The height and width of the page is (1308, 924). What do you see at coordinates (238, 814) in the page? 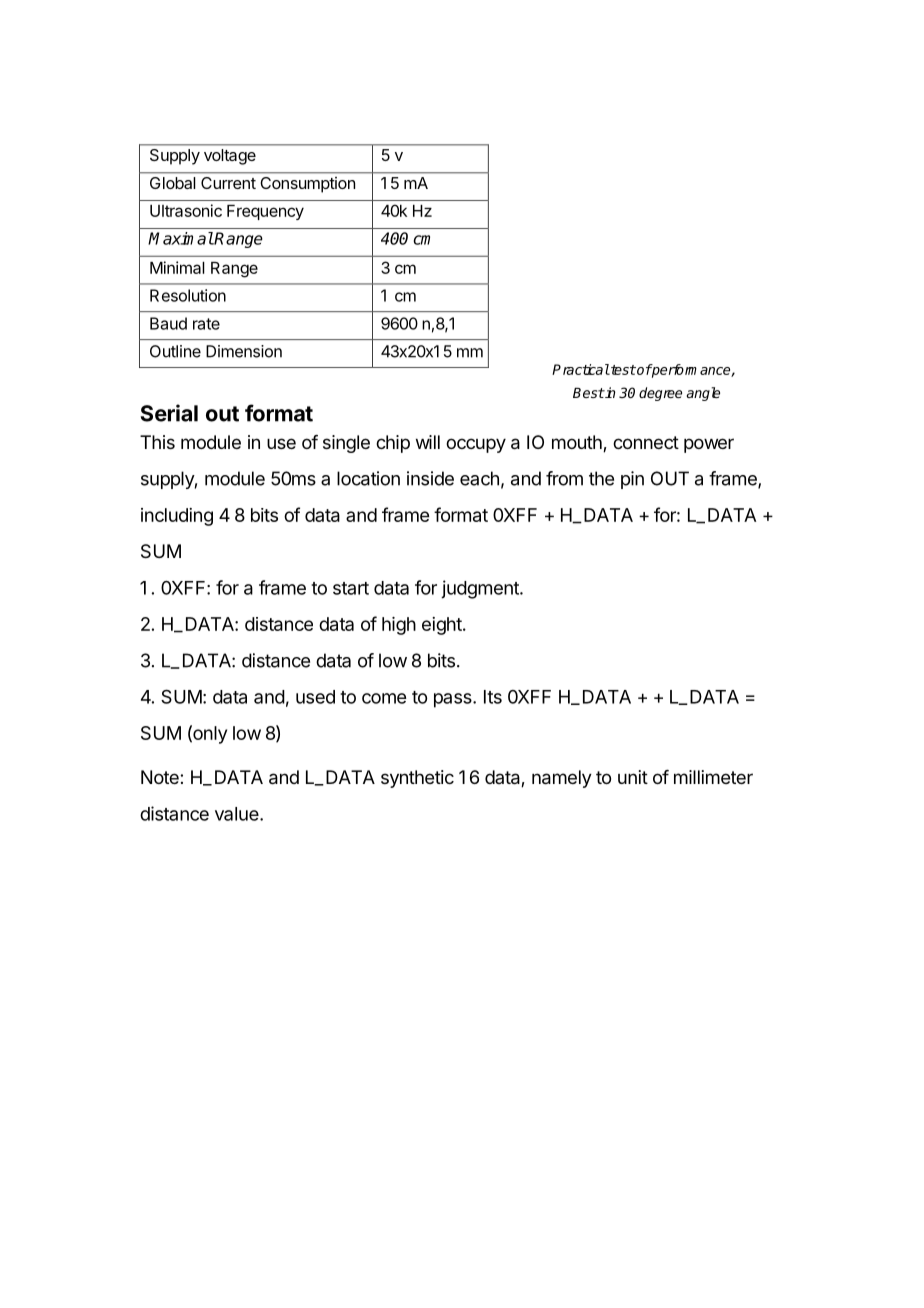
I see `value` at bounding box center [238, 814].
